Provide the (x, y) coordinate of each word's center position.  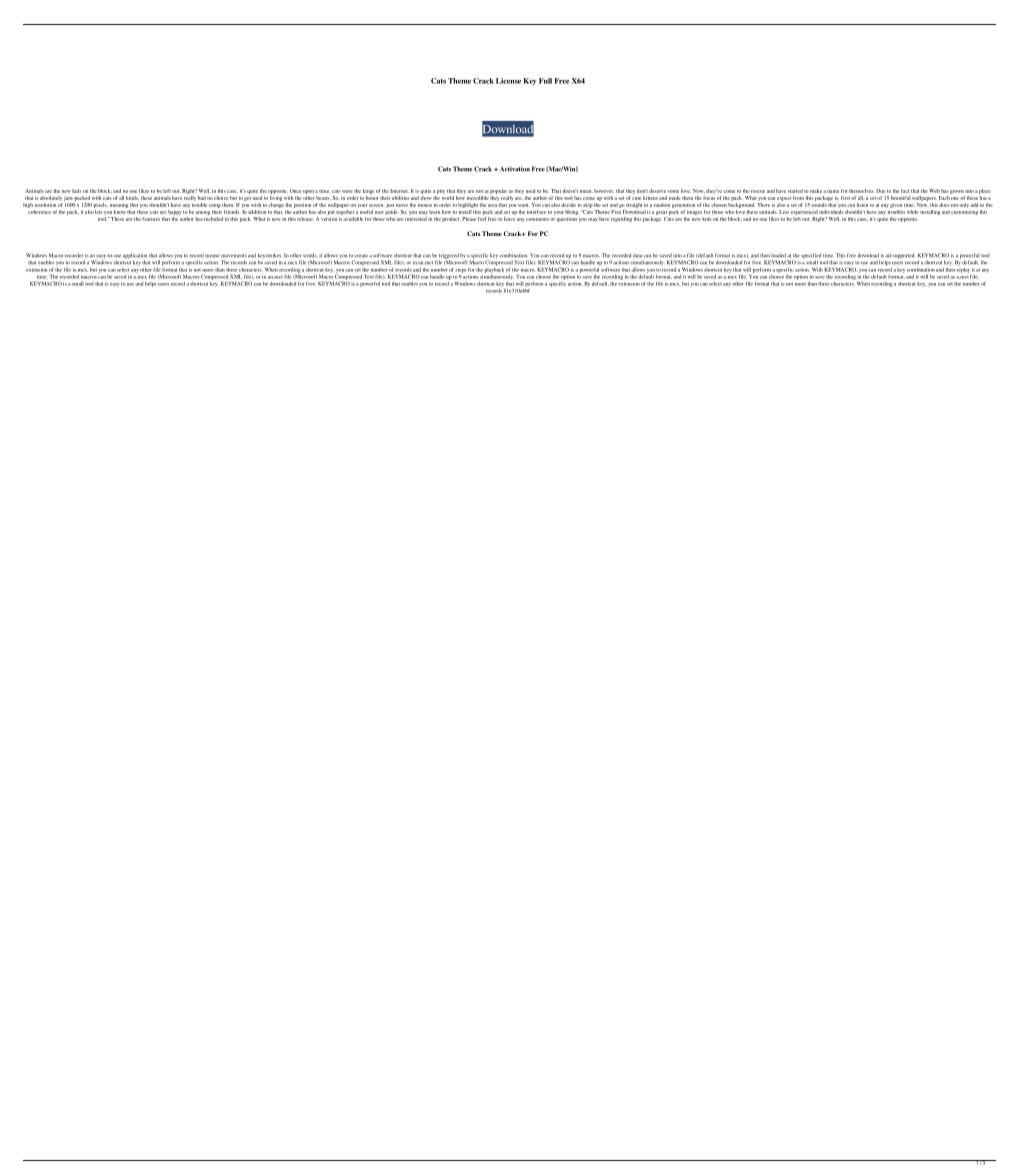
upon (308, 192)
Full (545, 81)
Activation (515, 169)
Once (295, 191)
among (202, 213)
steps (461, 270)
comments (537, 219)
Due (880, 191)
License (508, 81)
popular (498, 191)
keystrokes (269, 257)
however (604, 191)
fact (905, 191)
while (913, 212)
